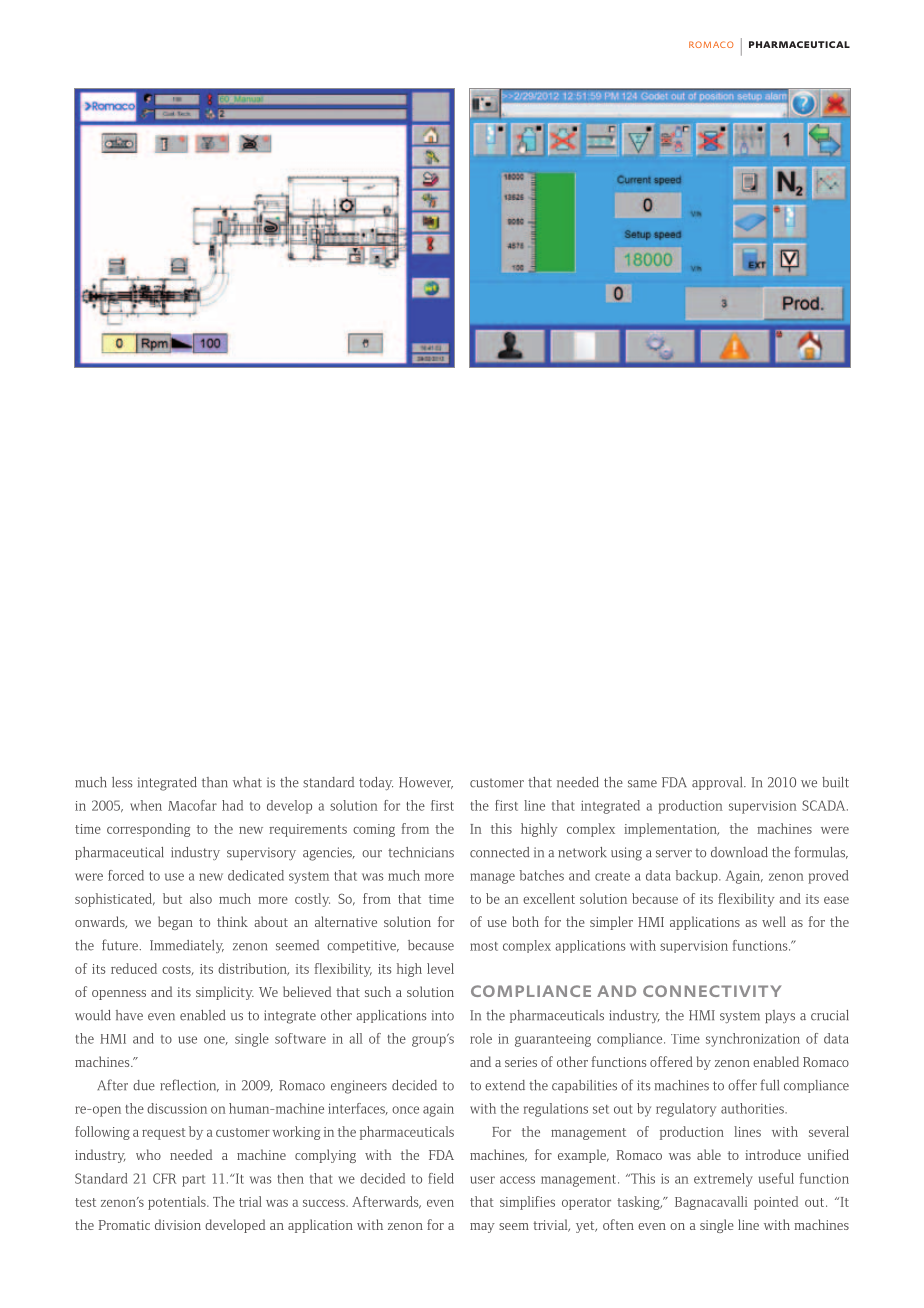  I want to click on once, so click(405, 1110).
